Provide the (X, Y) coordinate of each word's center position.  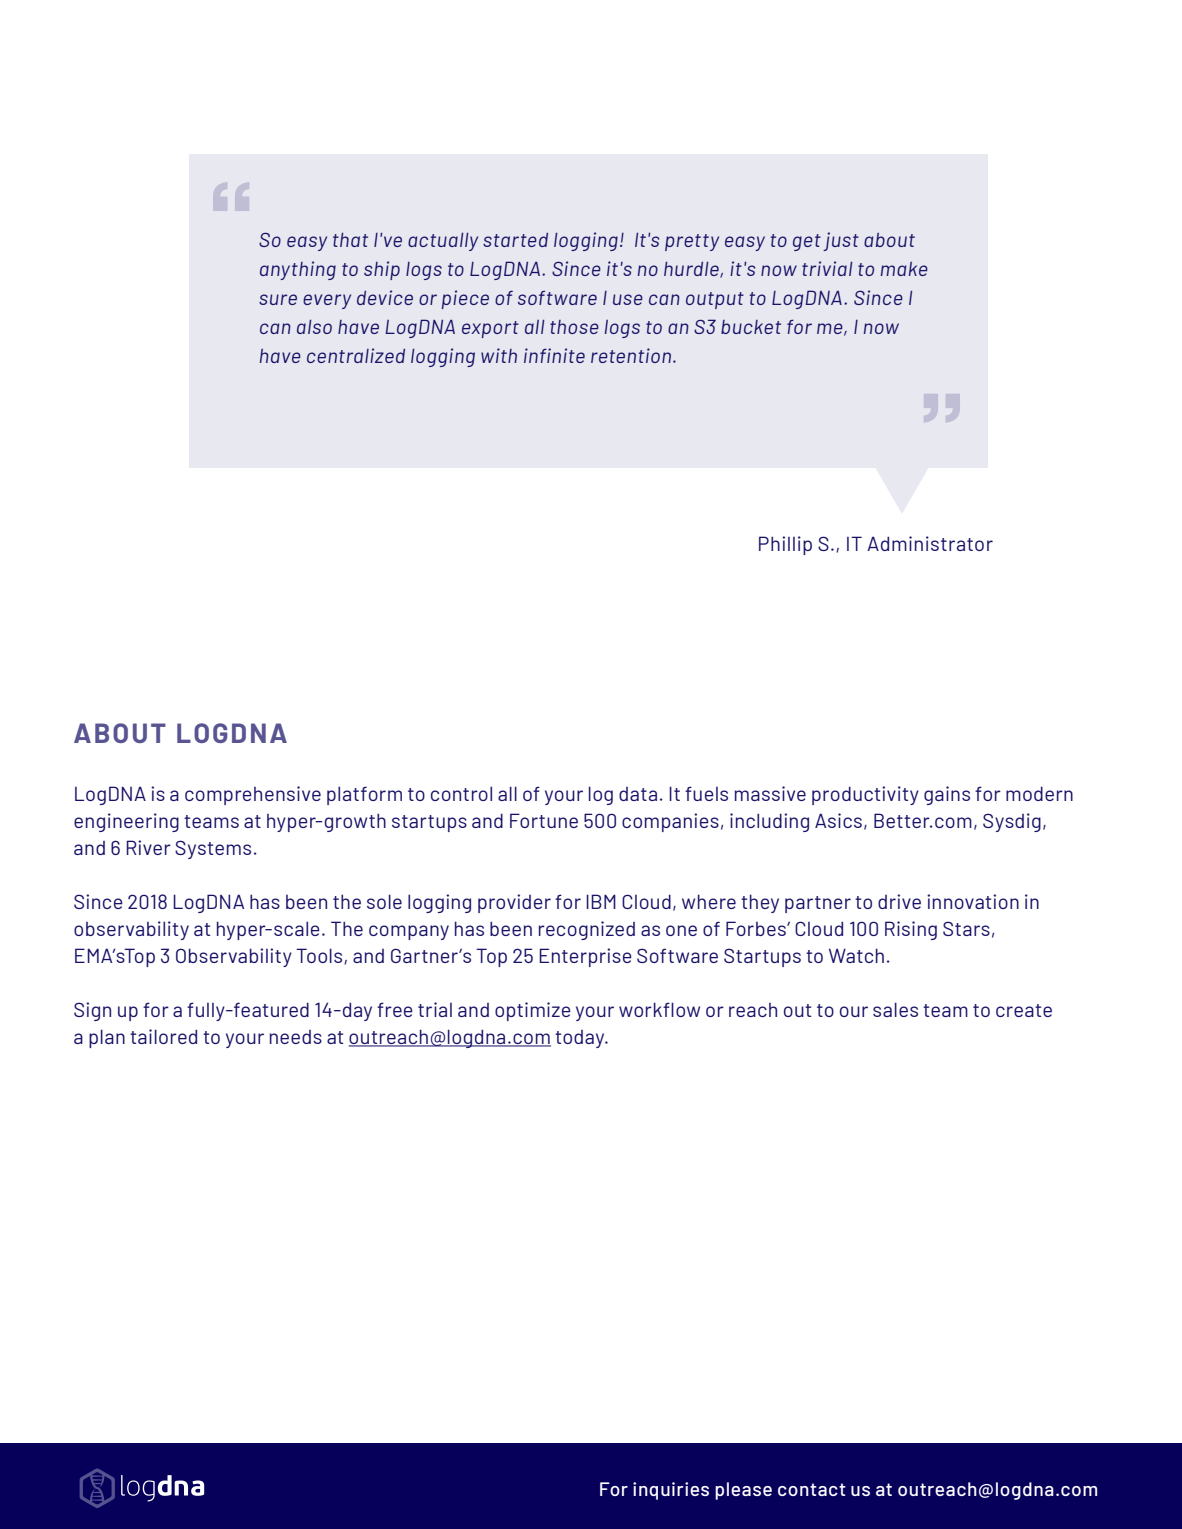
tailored (163, 1036)
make (904, 269)
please (743, 1491)
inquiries (671, 1491)
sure (278, 299)
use (628, 299)
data (638, 794)
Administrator (930, 543)
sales (895, 1009)
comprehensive (253, 795)
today (581, 1039)
